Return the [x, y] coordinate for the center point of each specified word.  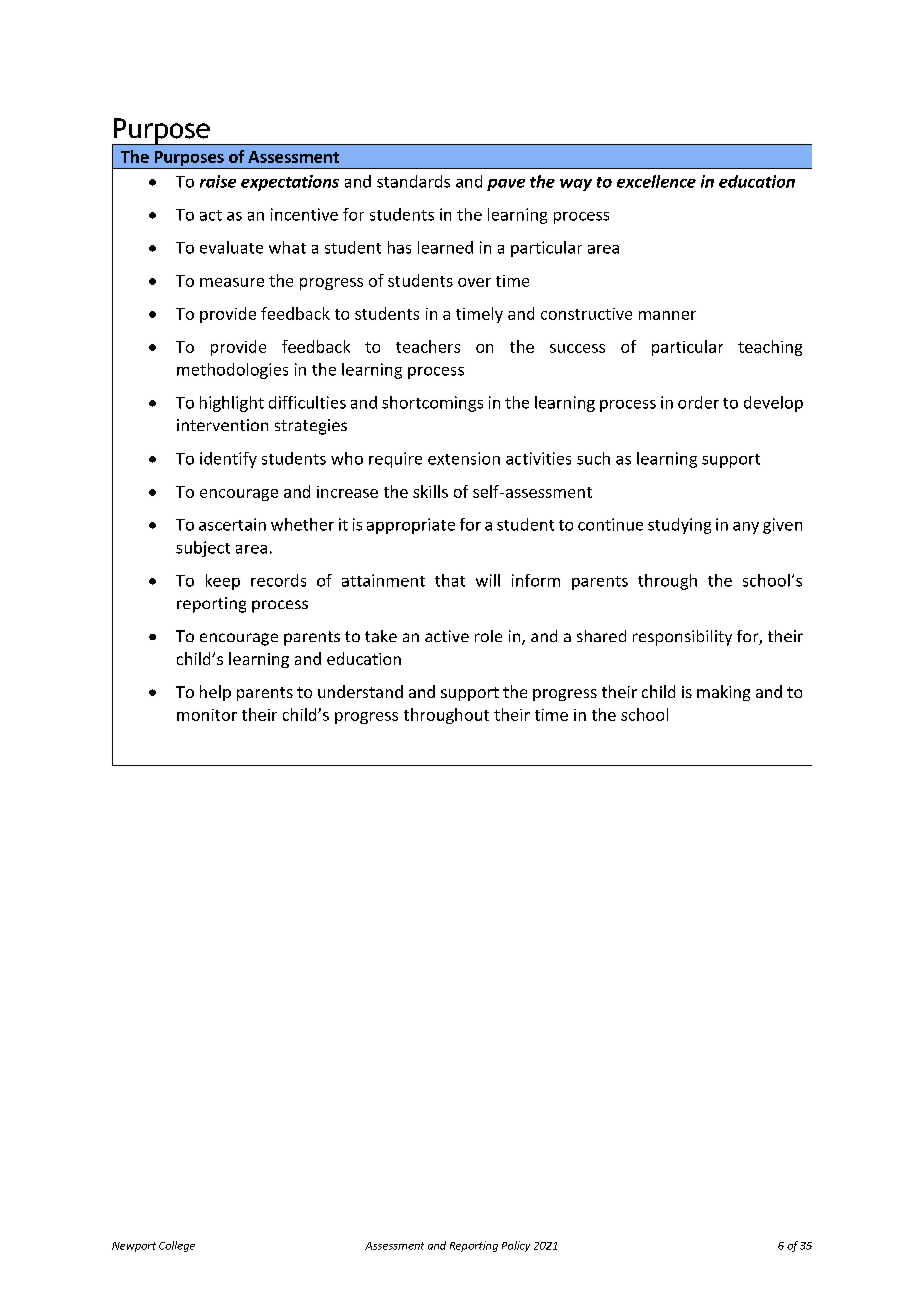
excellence [656, 181]
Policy [516, 1246]
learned [445, 247]
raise [218, 181]
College [177, 1246]
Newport [134, 1247]
